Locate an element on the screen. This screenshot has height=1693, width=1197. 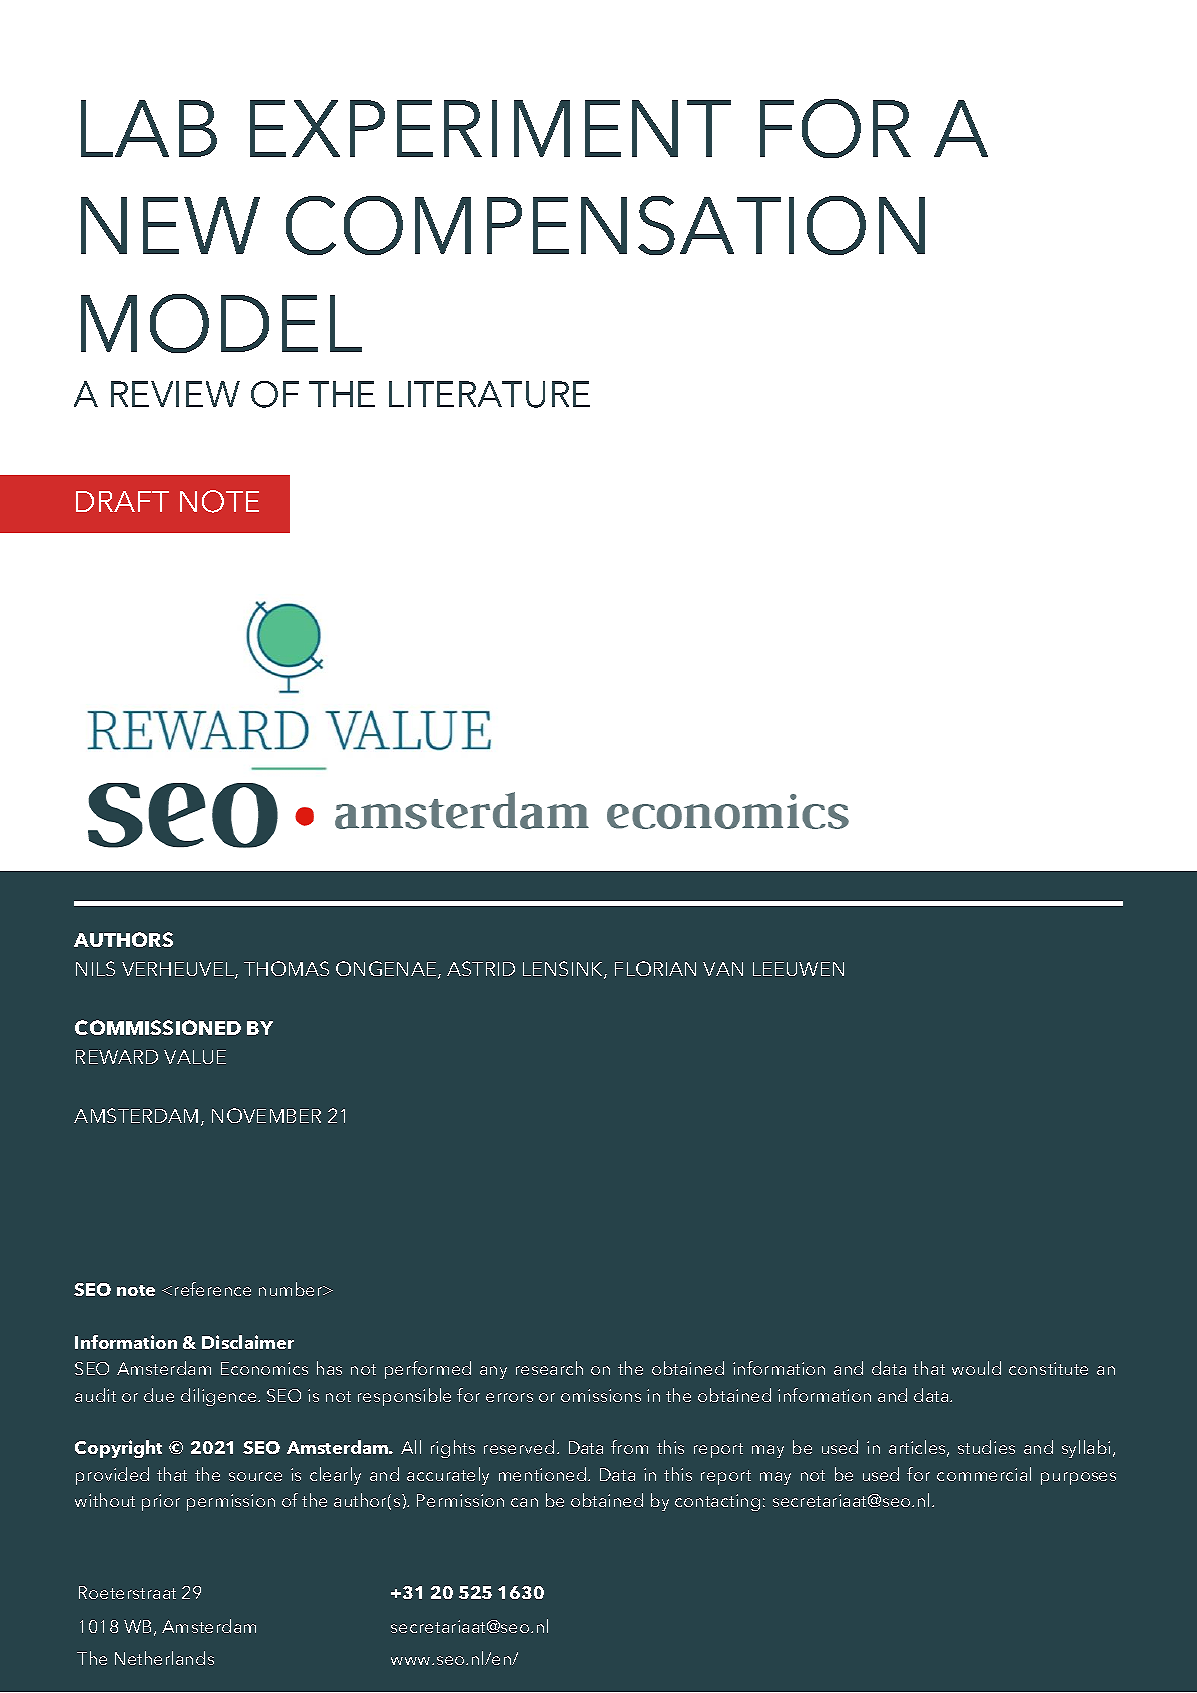
VAN is located at coordinates (723, 969).
